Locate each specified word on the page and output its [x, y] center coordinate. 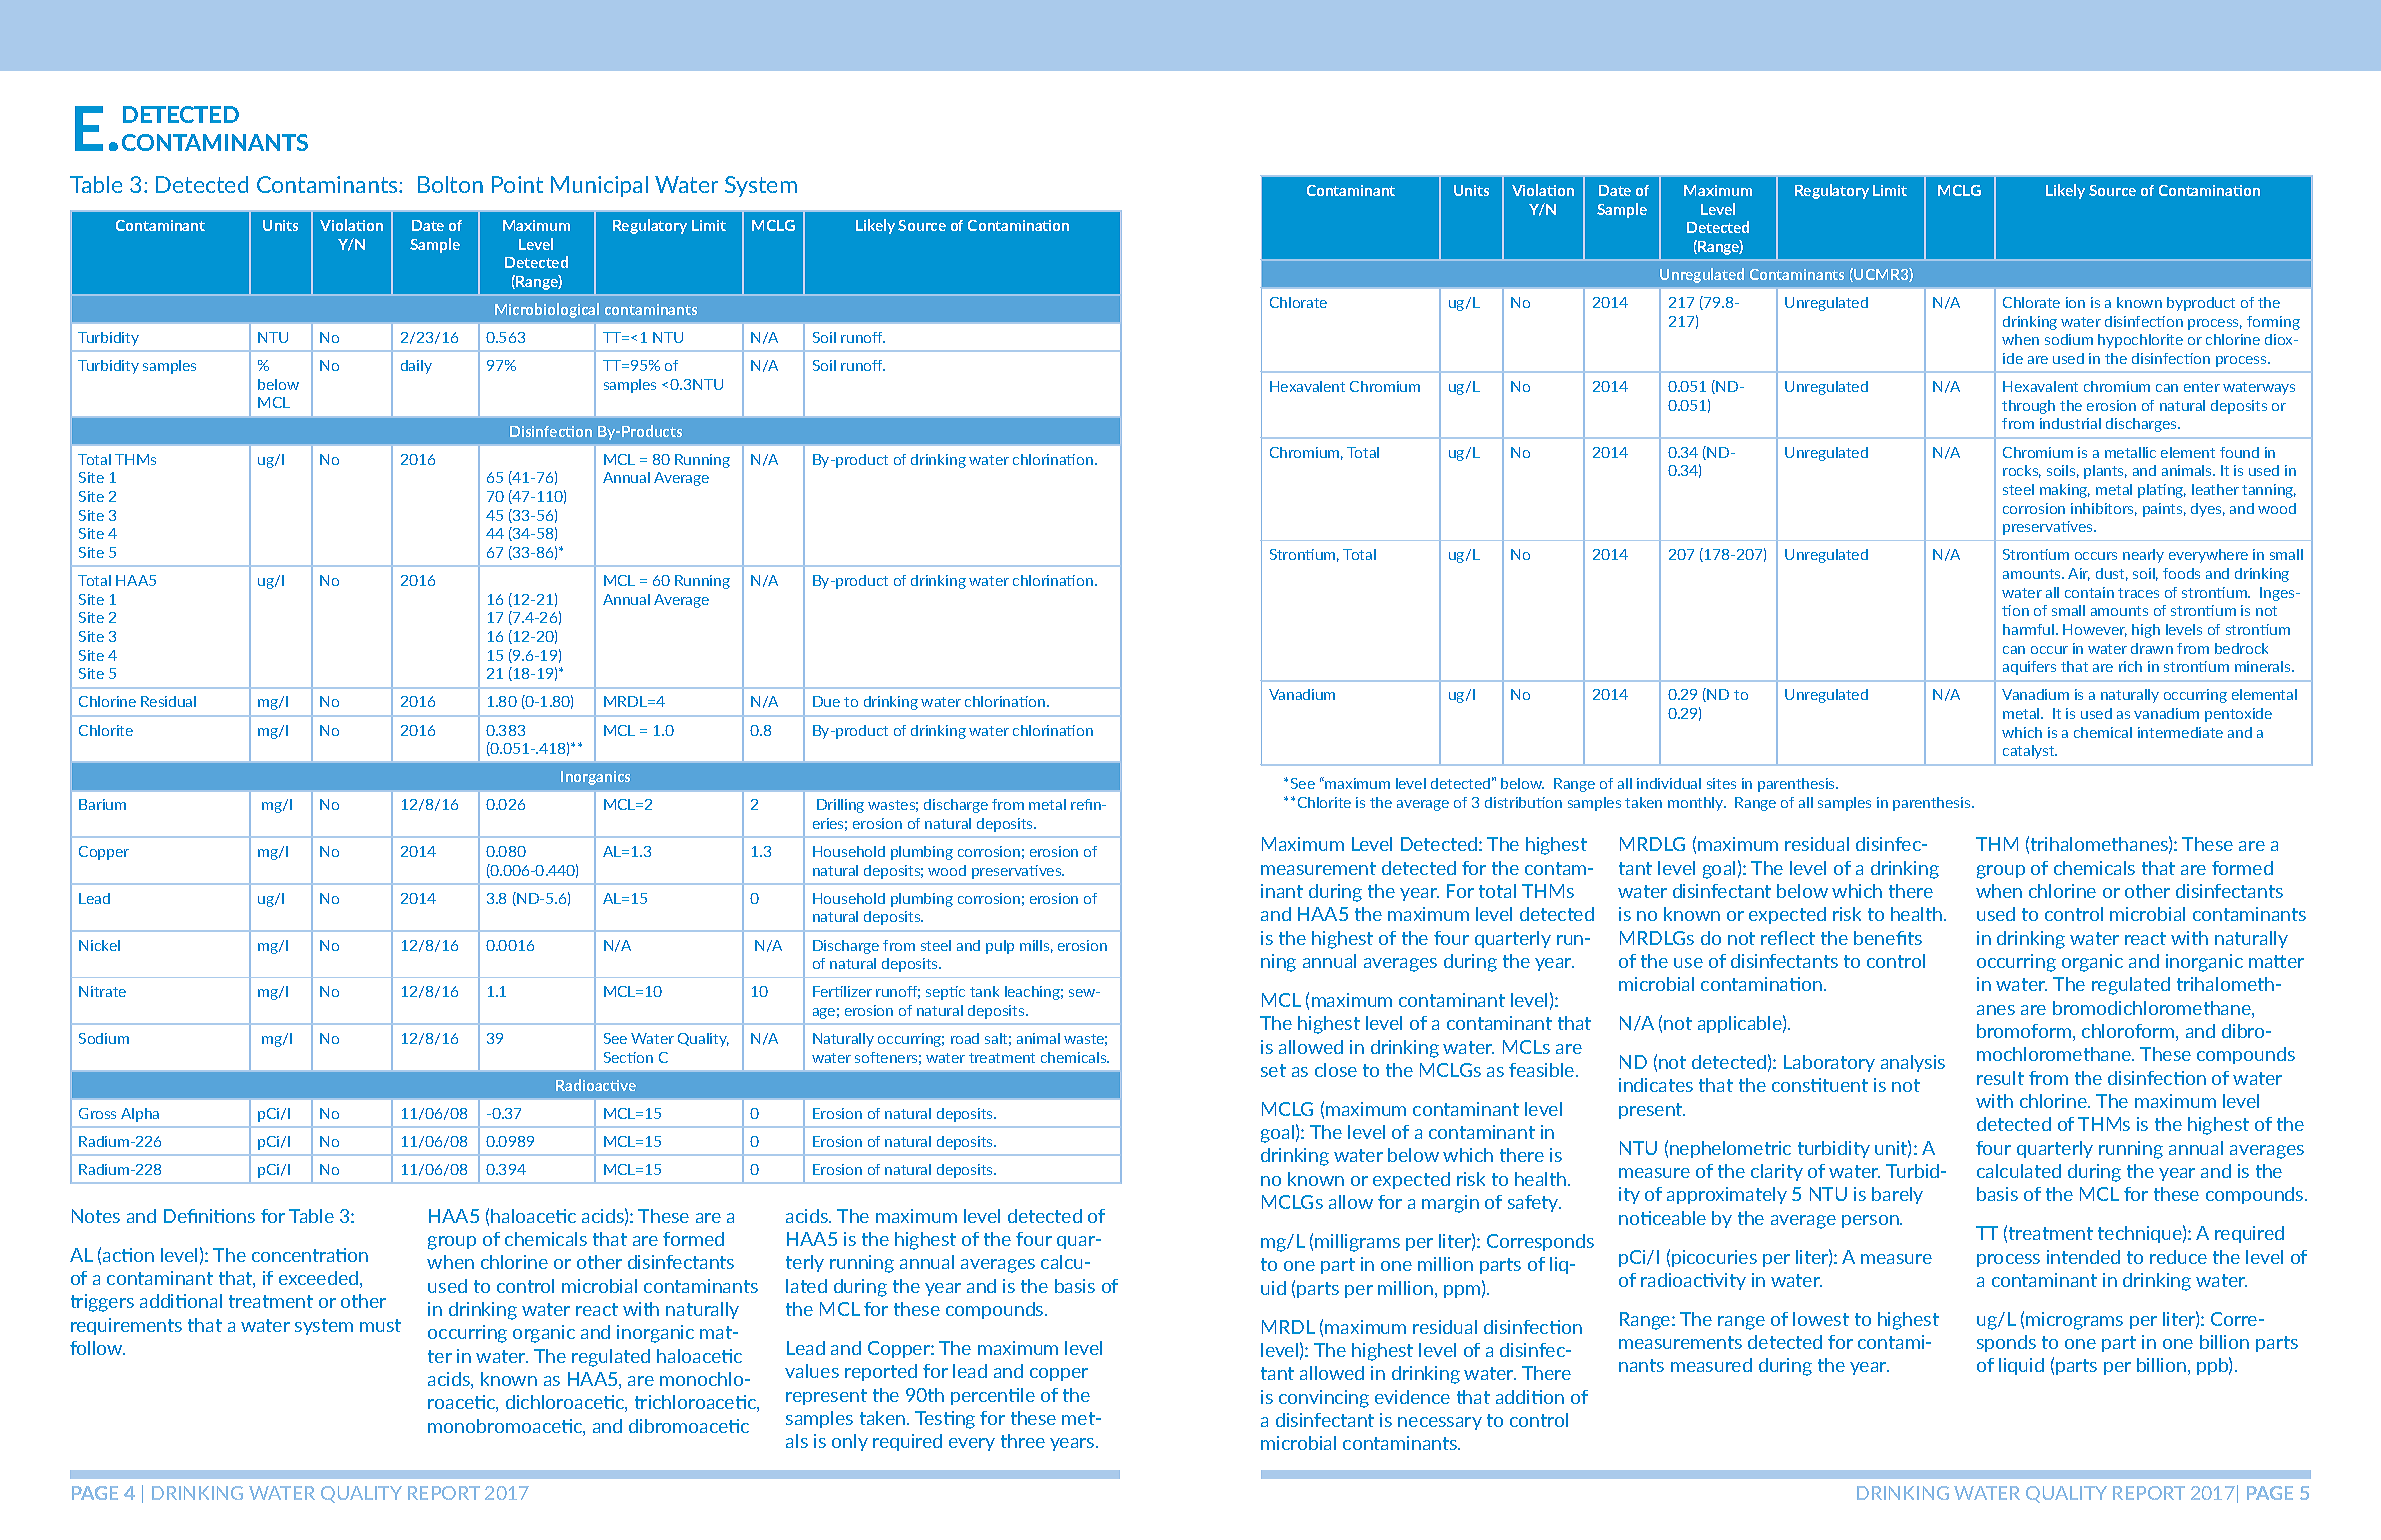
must [380, 1325]
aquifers [2029, 668]
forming [2273, 323]
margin [1450, 1204]
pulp [1000, 947]
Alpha [140, 1115]
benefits [1888, 938]
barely [1897, 1195]
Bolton [450, 184]
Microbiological [547, 310]
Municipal [599, 186]
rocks [2022, 471]
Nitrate [102, 991]
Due [826, 701]
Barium [102, 804]
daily [416, 367]
